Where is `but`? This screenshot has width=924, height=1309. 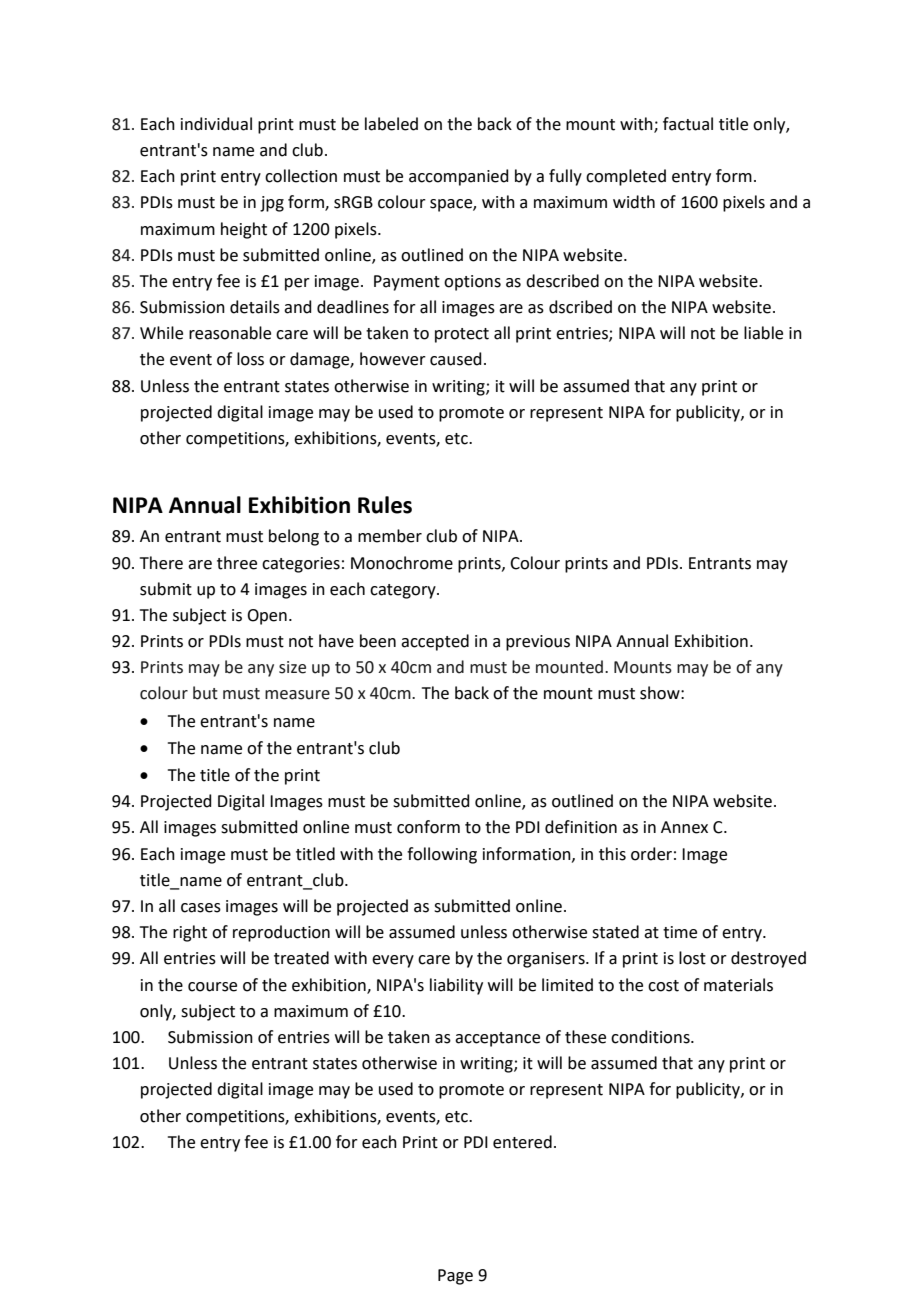 but is located at coordinates (205, 693).
